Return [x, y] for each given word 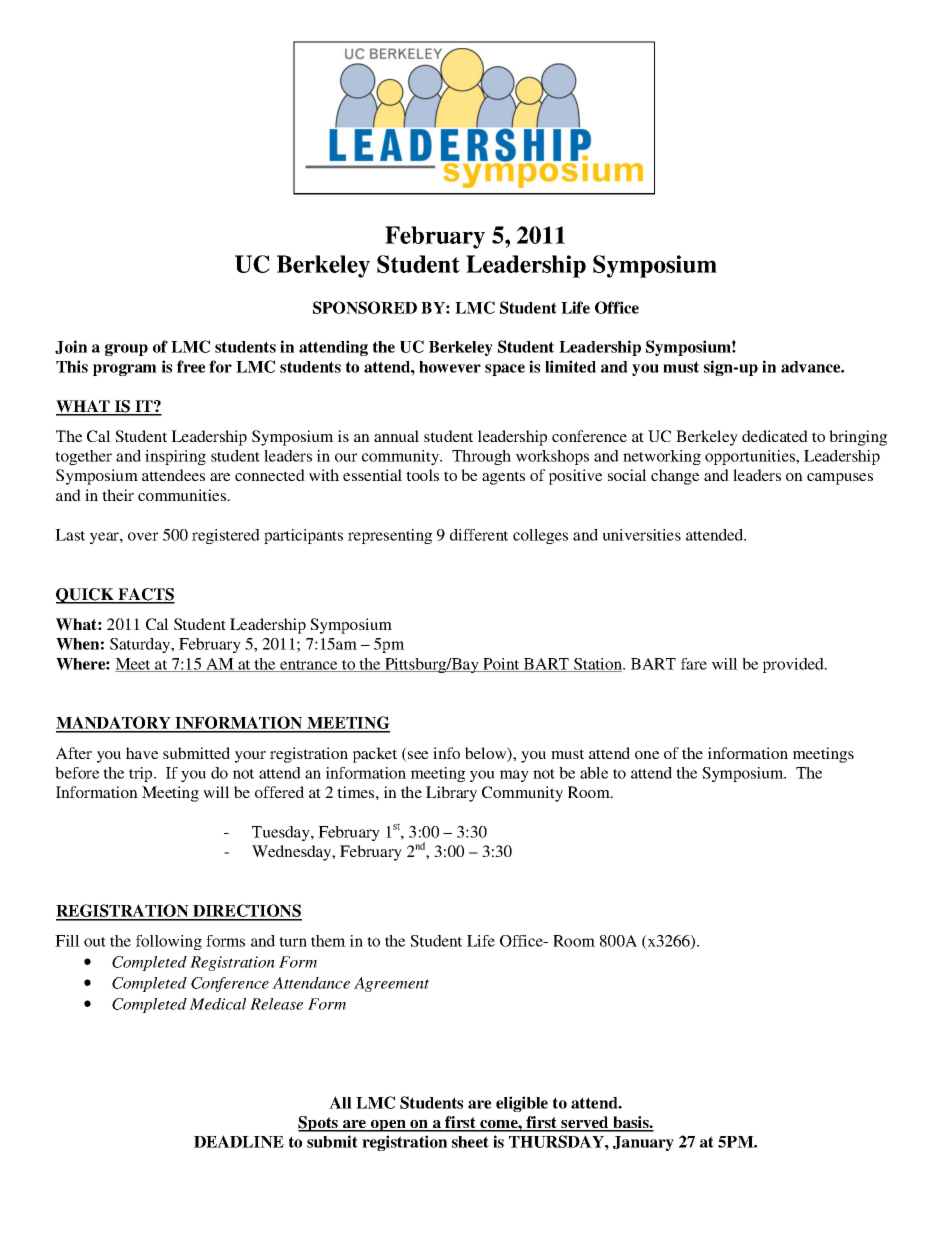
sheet [470, 1142]
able [594, 773]
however [450, 367]
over [143, 536]
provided [794, 665]
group [126, 350]
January [643, 1143]
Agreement [391, 984]
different [479, 535]
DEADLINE [239, 1141]
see [417, 756]
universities [642, 535]
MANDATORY [114, 724]
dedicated [775, 436]
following [169, 942]
